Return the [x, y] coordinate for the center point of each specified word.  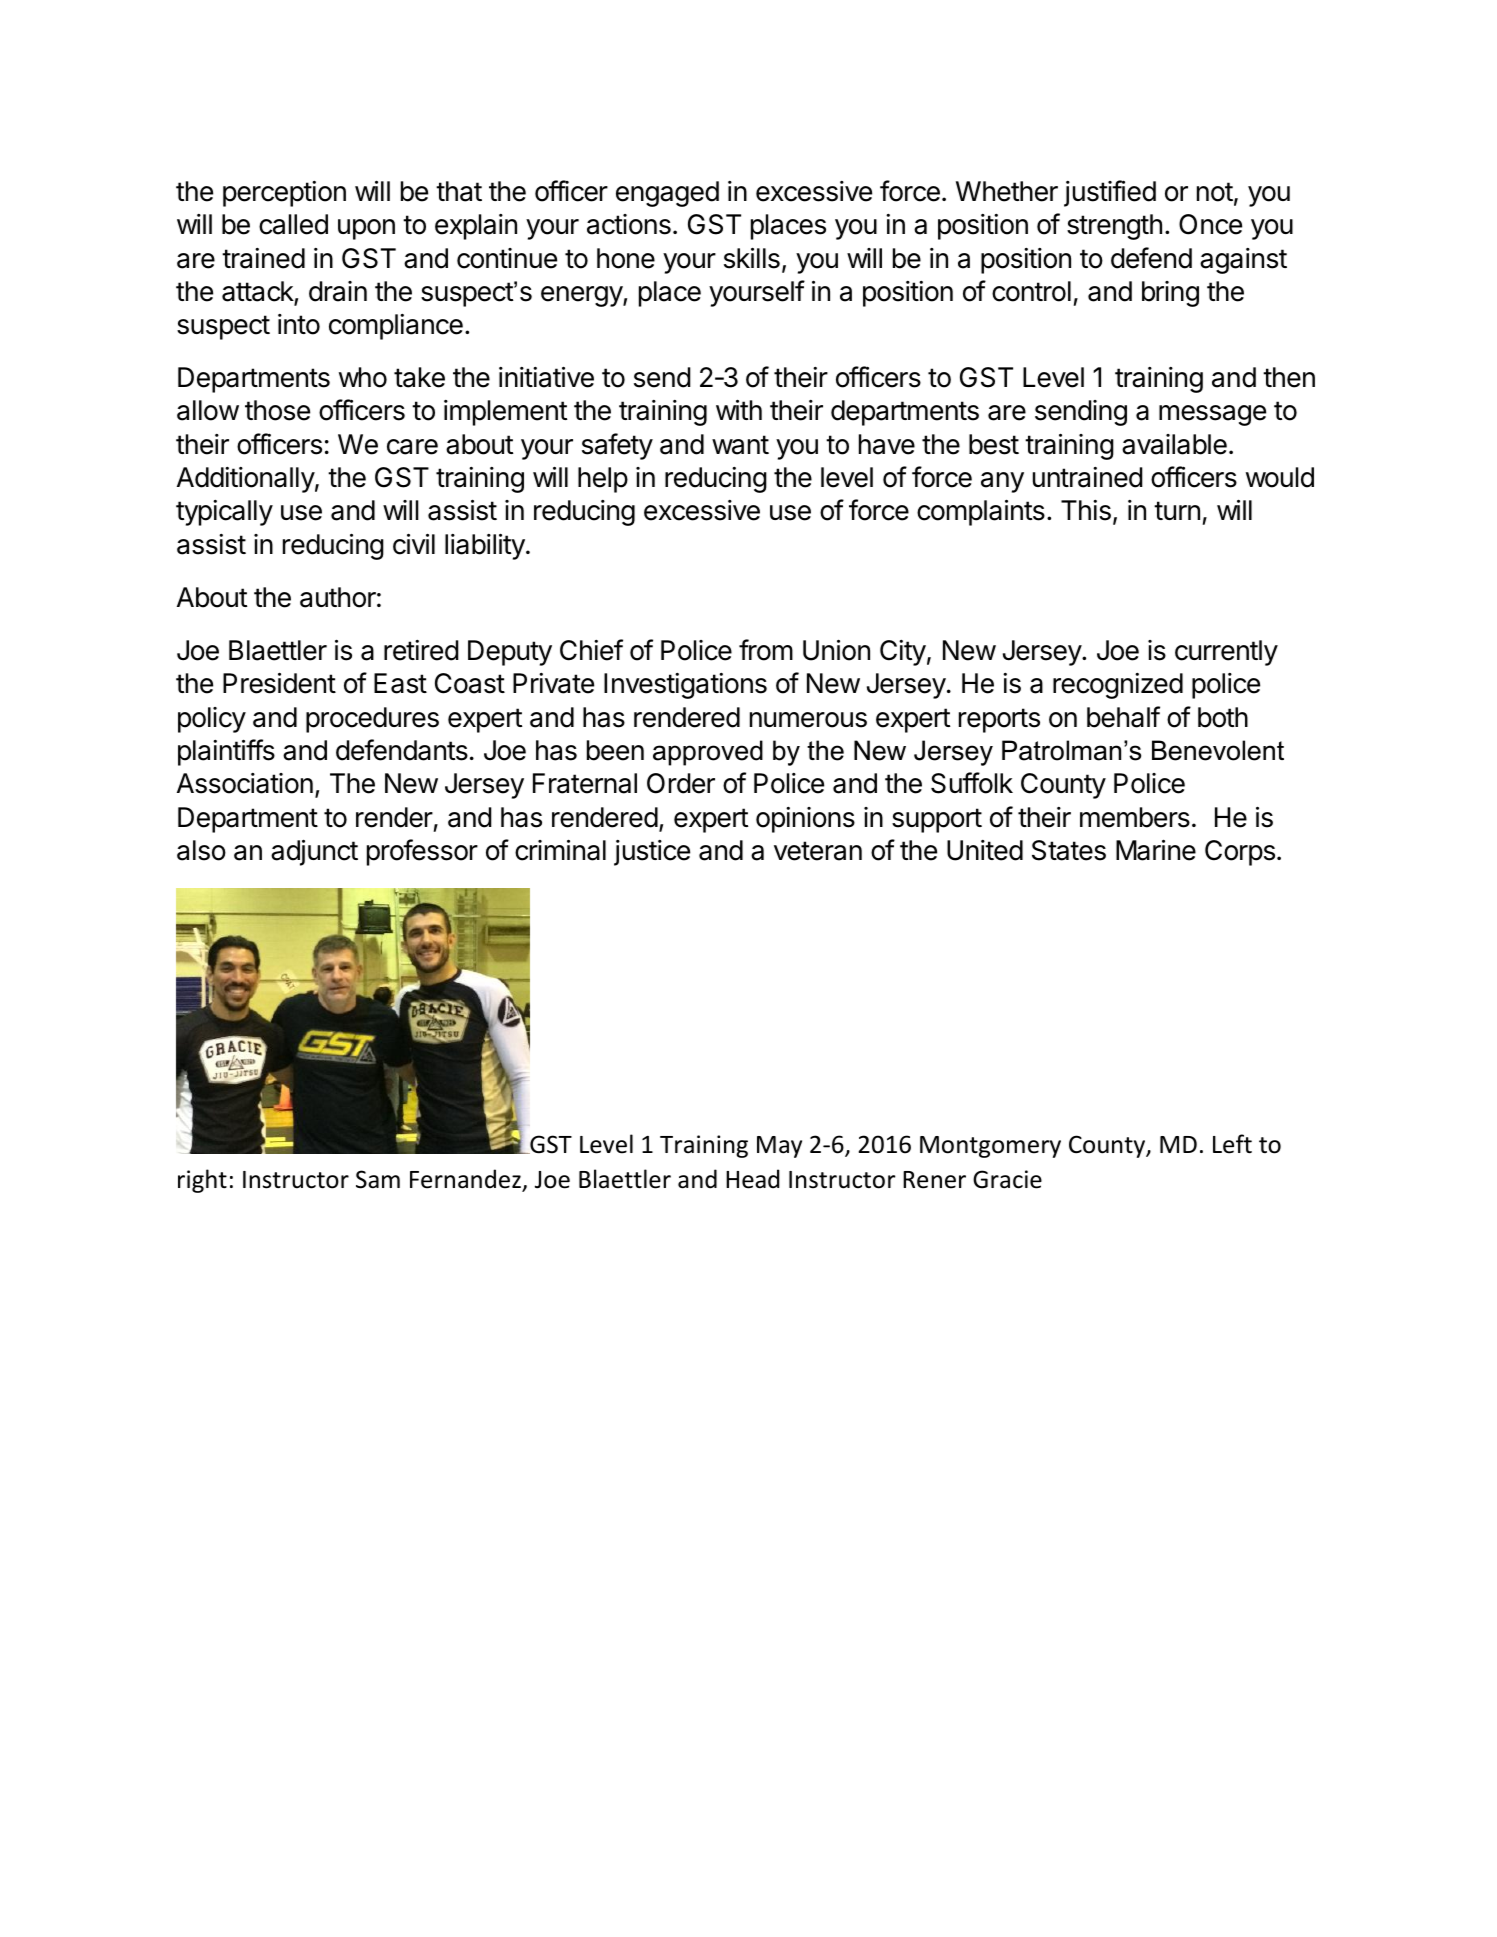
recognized [1118, 686]
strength [1114, 227]
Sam [378, 1179]
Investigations [685, 686]
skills [752, 258]
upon [366, 229]
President [279, 683]
